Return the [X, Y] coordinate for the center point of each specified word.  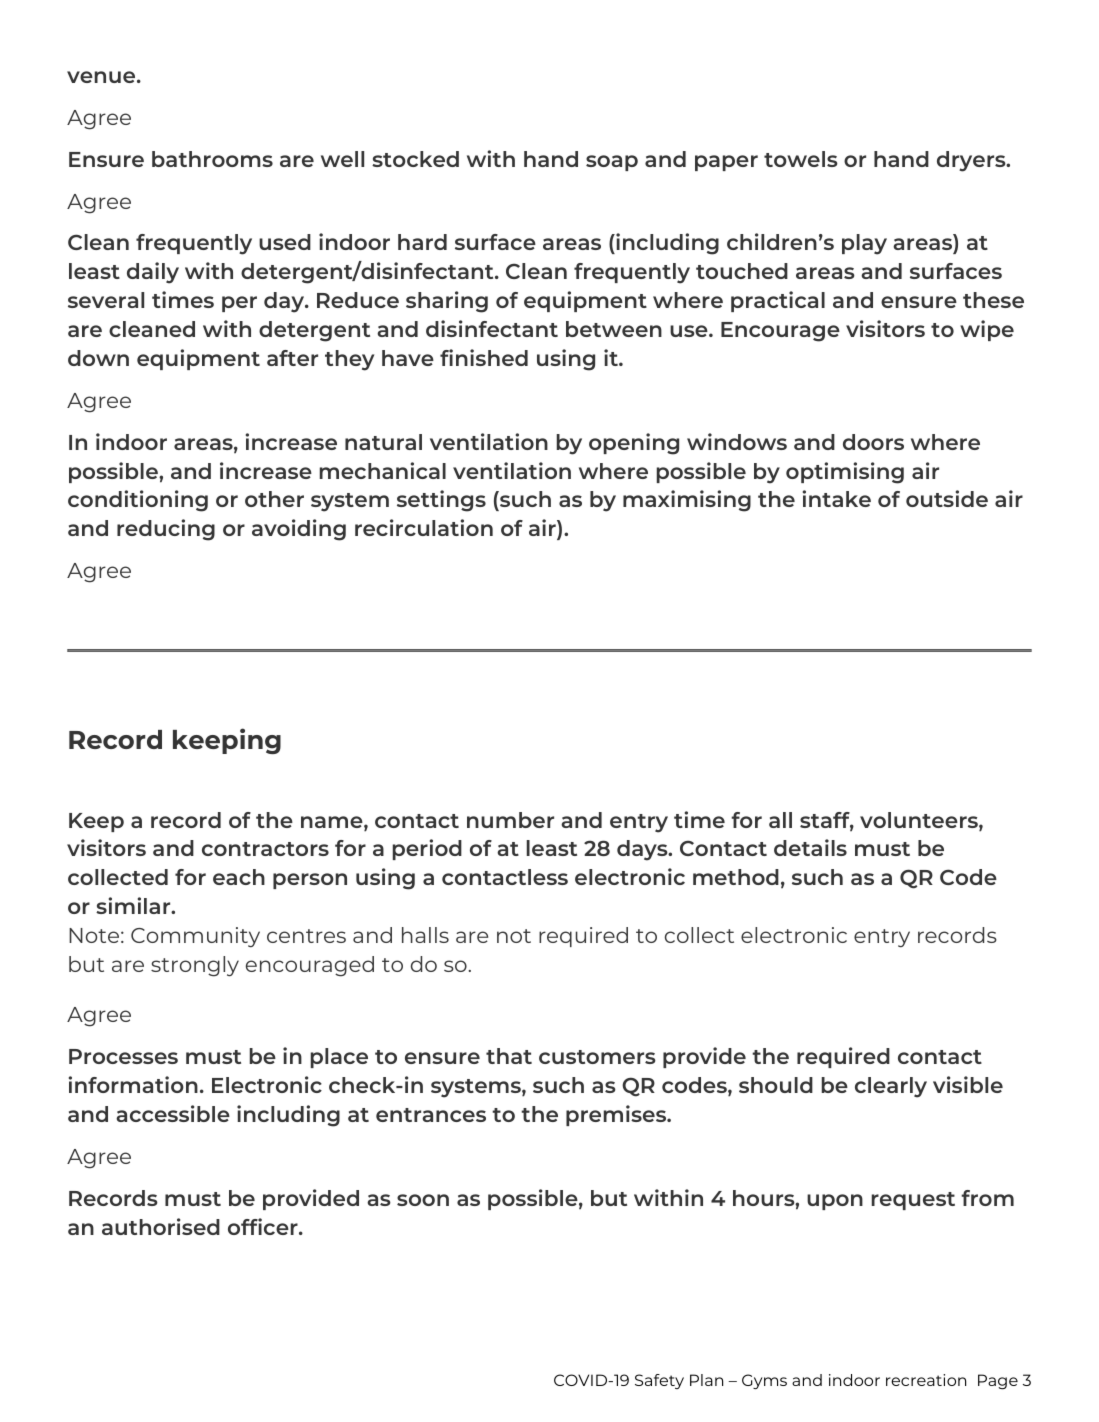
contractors [265, 849]
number [510, 820]
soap [612, 163]
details [810, 847]
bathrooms [212, 159]
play [864, 244]
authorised [161, 1226]
